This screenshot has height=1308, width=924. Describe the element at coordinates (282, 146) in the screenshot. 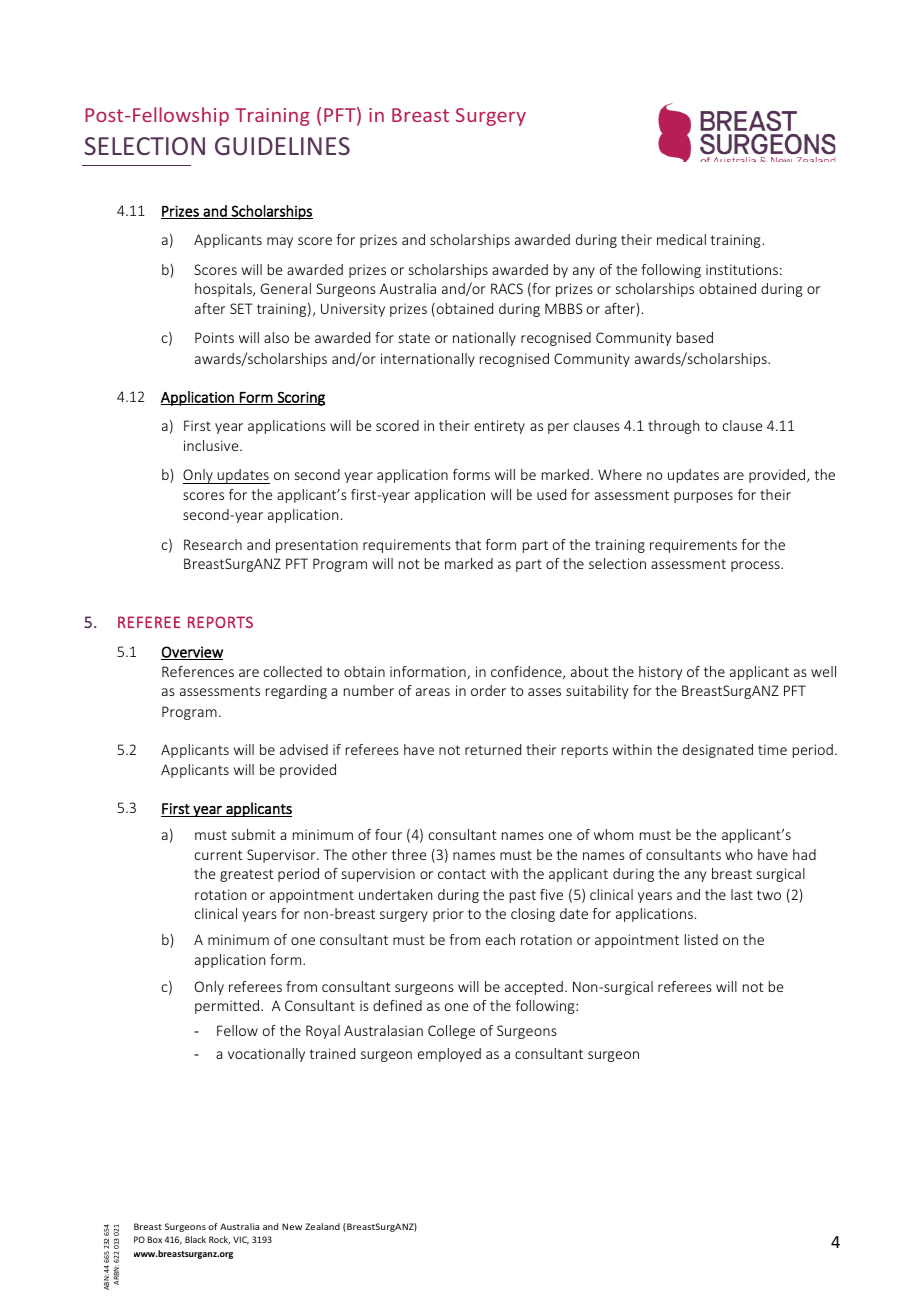

I see `GUIDELINES` at that location.
